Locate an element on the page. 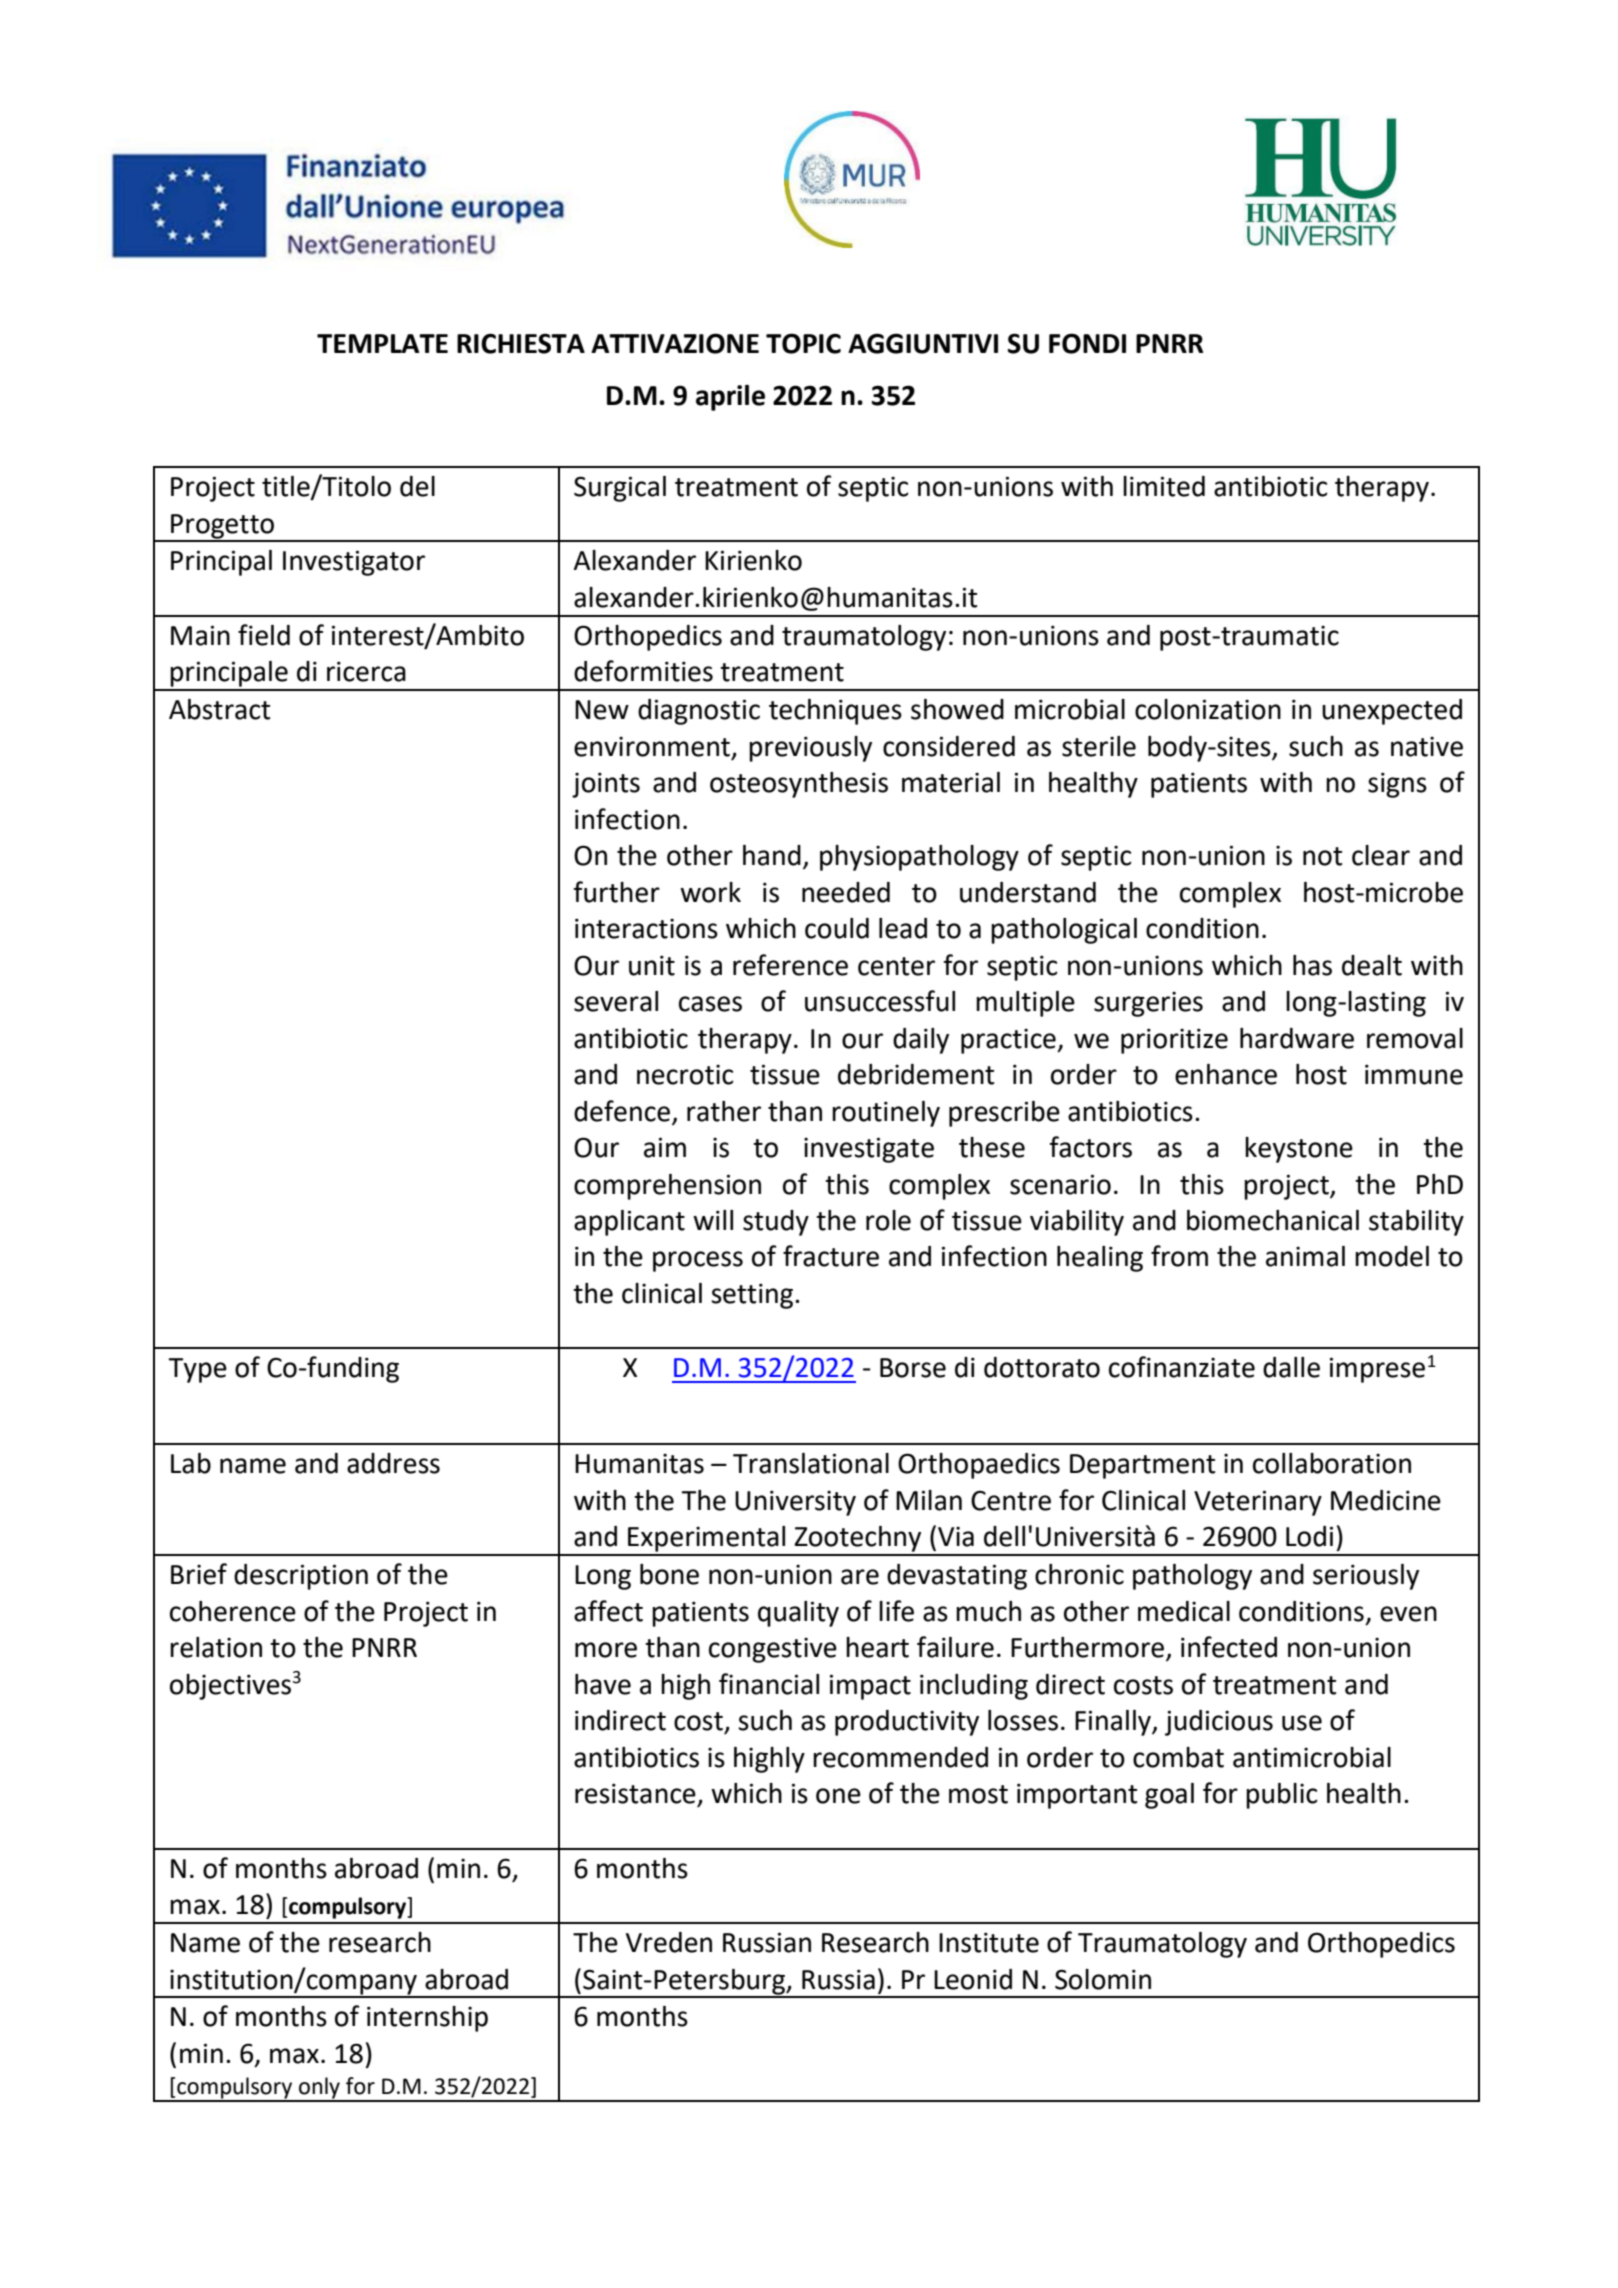 This document has height=2288, width=1618. previously is located at coordinates (810, 749).
